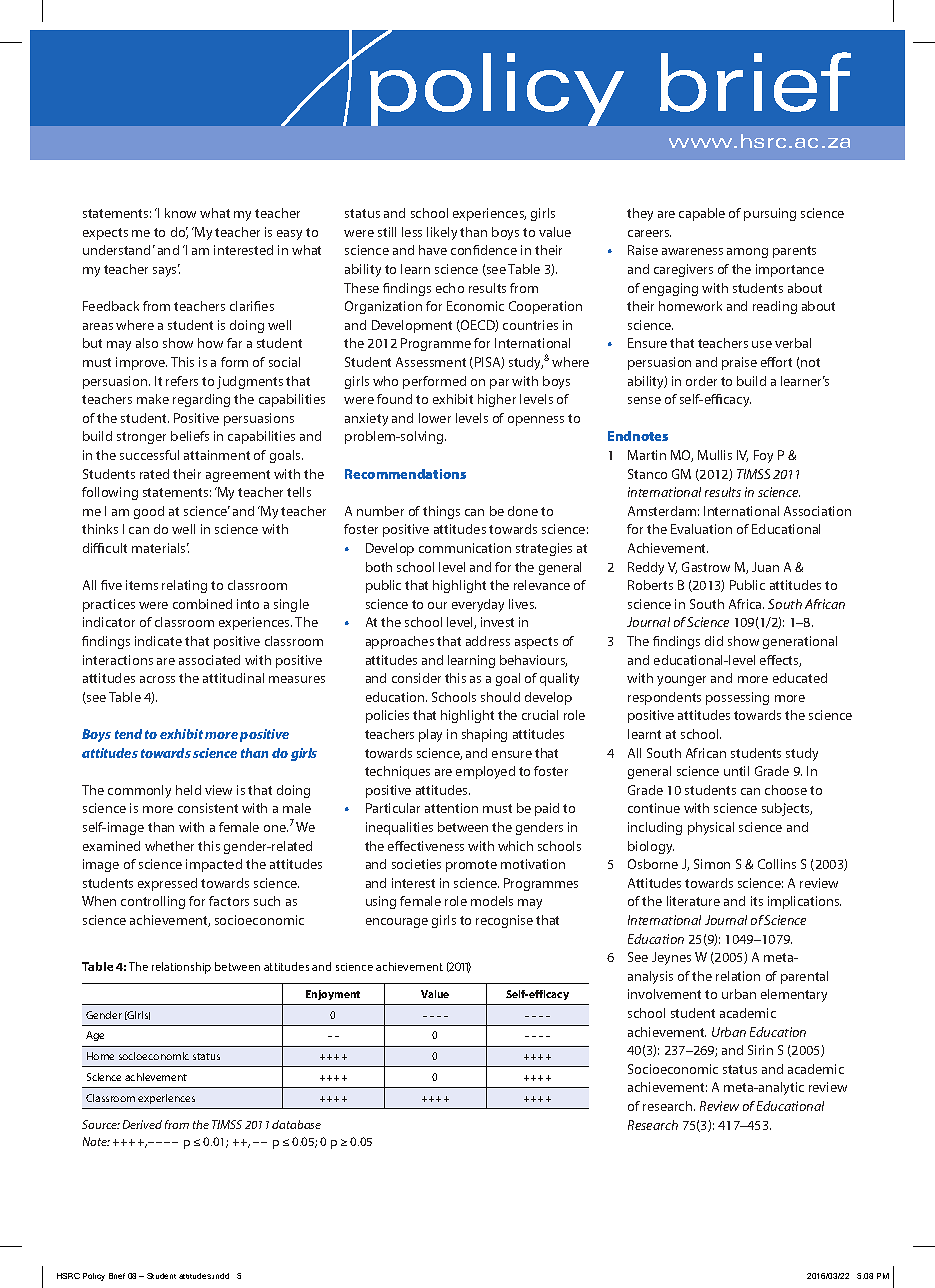  I want to click on among, so click(747, 253).
